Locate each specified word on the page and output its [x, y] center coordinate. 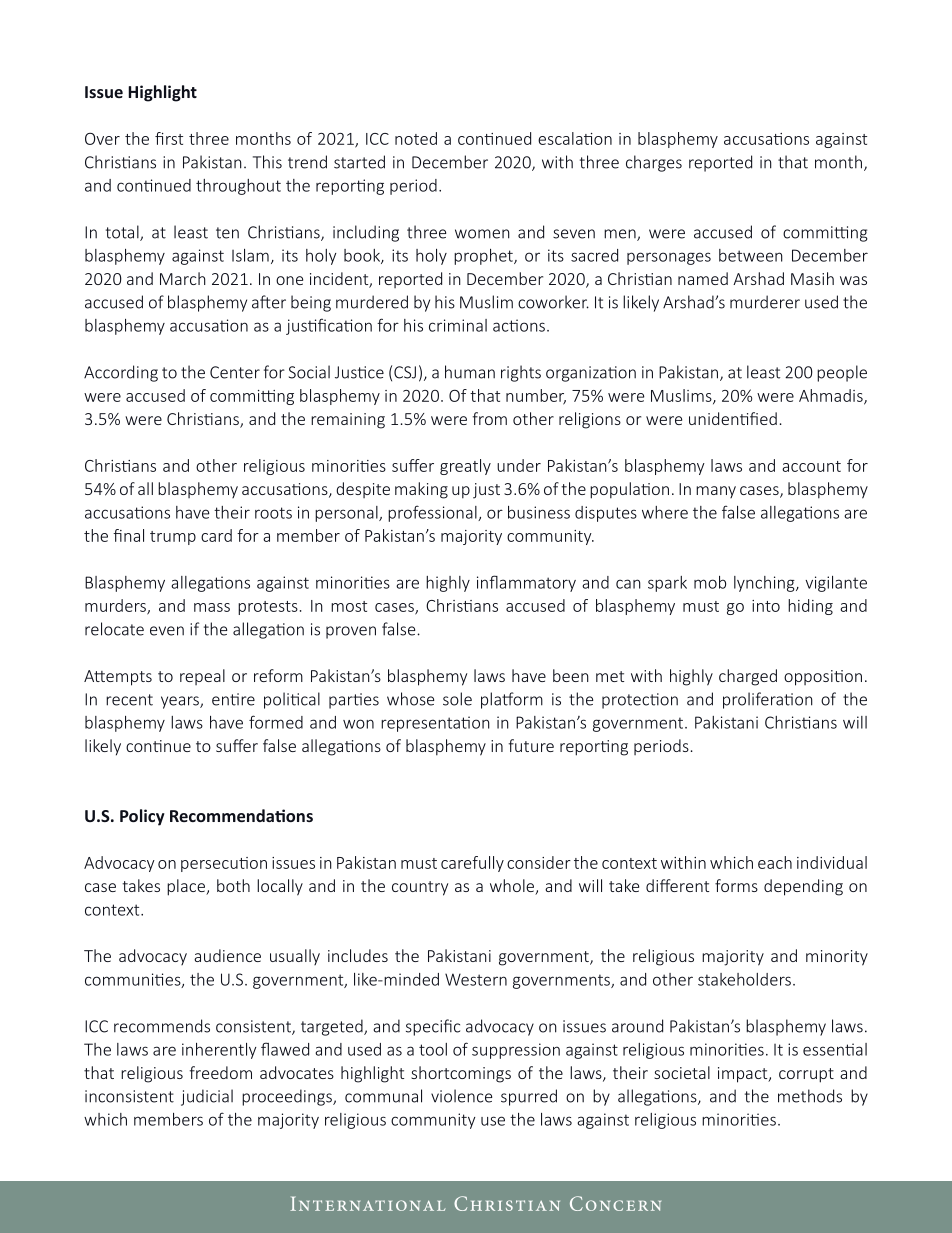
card [216, 535]
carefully [472, 864]
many [716, 492]
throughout [238, 187]
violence [461, 1096]
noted [416, 138]
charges [654, 163]
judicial [207, 1097]
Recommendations [241, 815]
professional [433, 513]
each [775, 862]
